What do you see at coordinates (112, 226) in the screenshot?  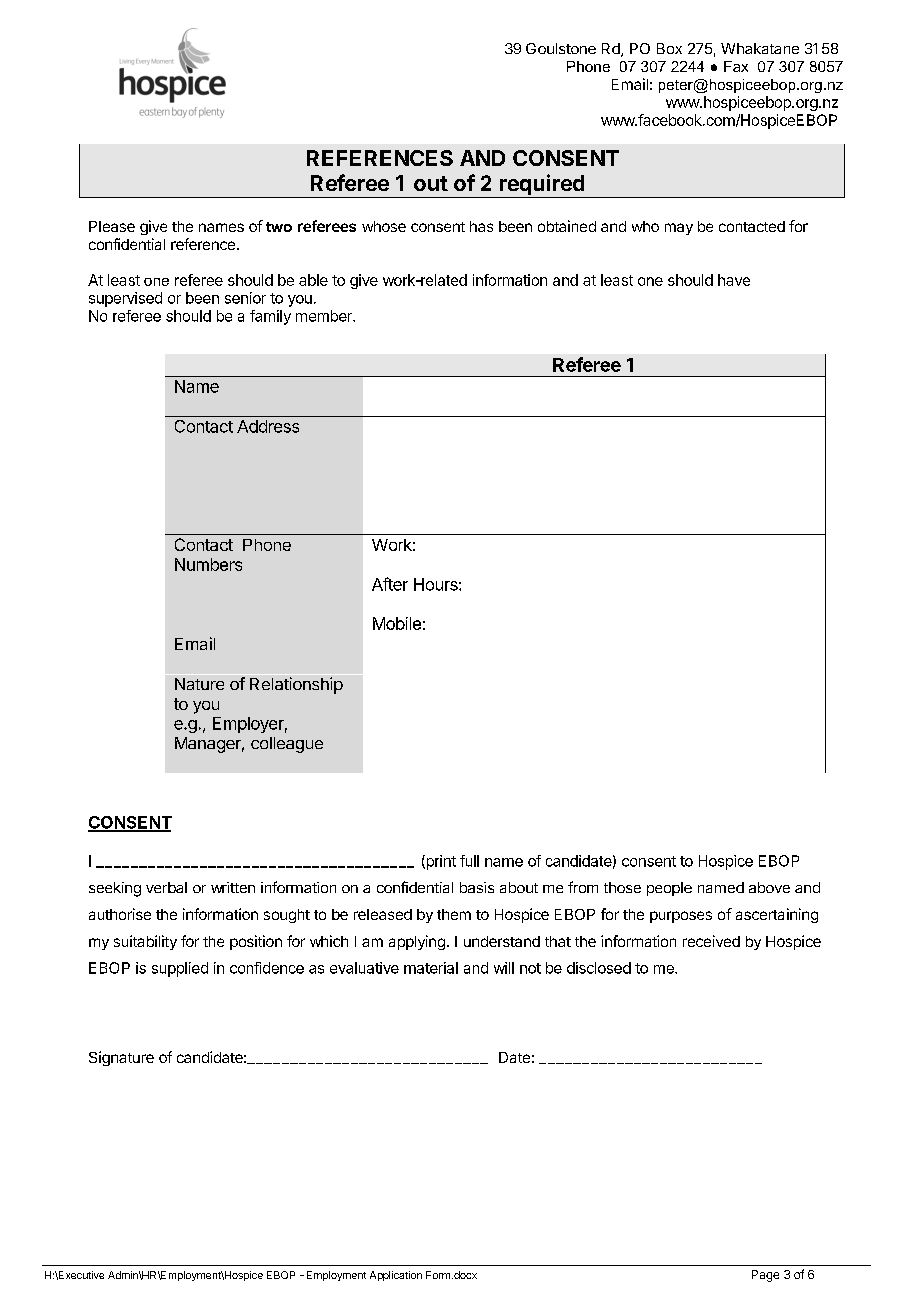 I see `Please` at bounding box center [112, 226].
